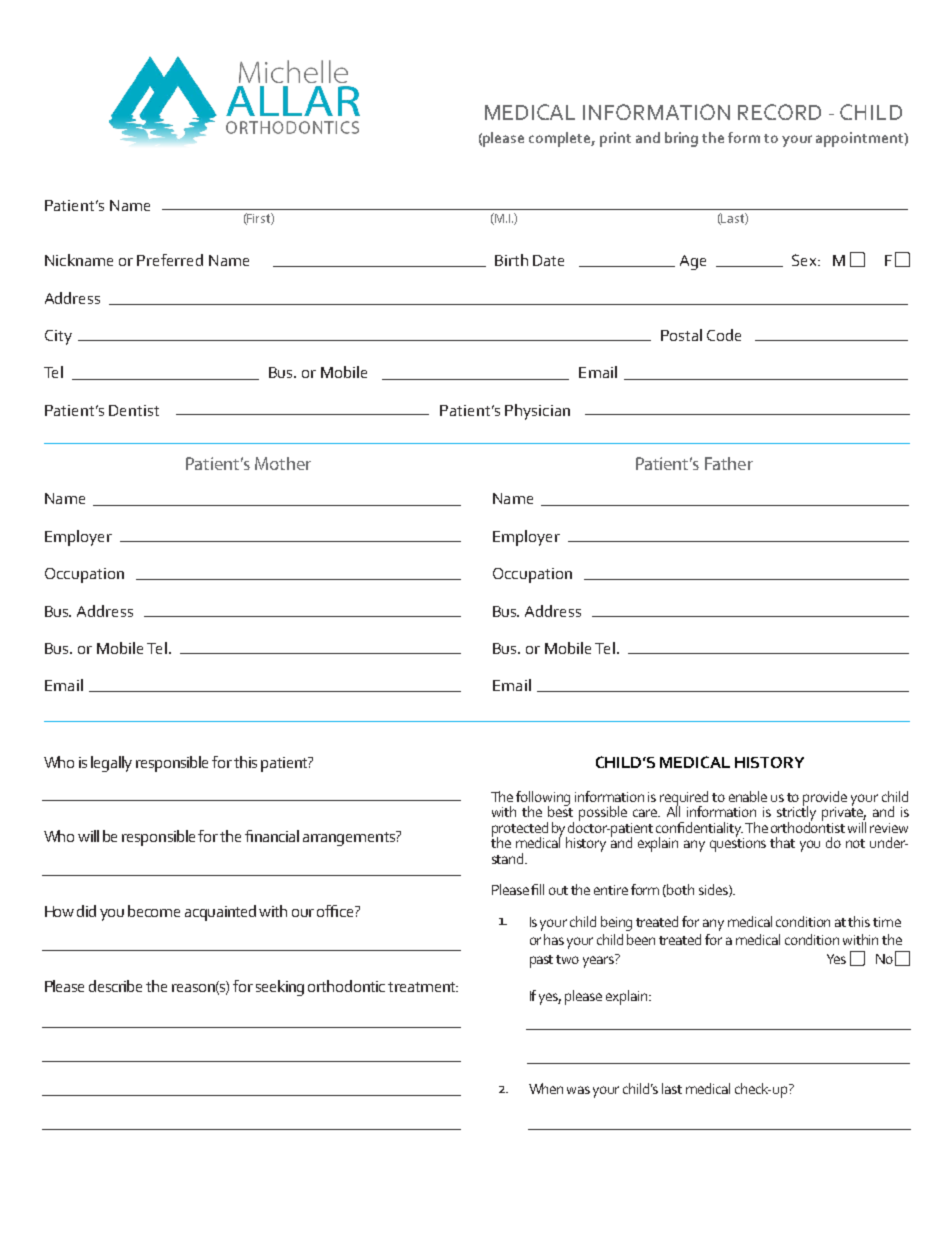  I want to click on RECORD, so click(779, 112).
